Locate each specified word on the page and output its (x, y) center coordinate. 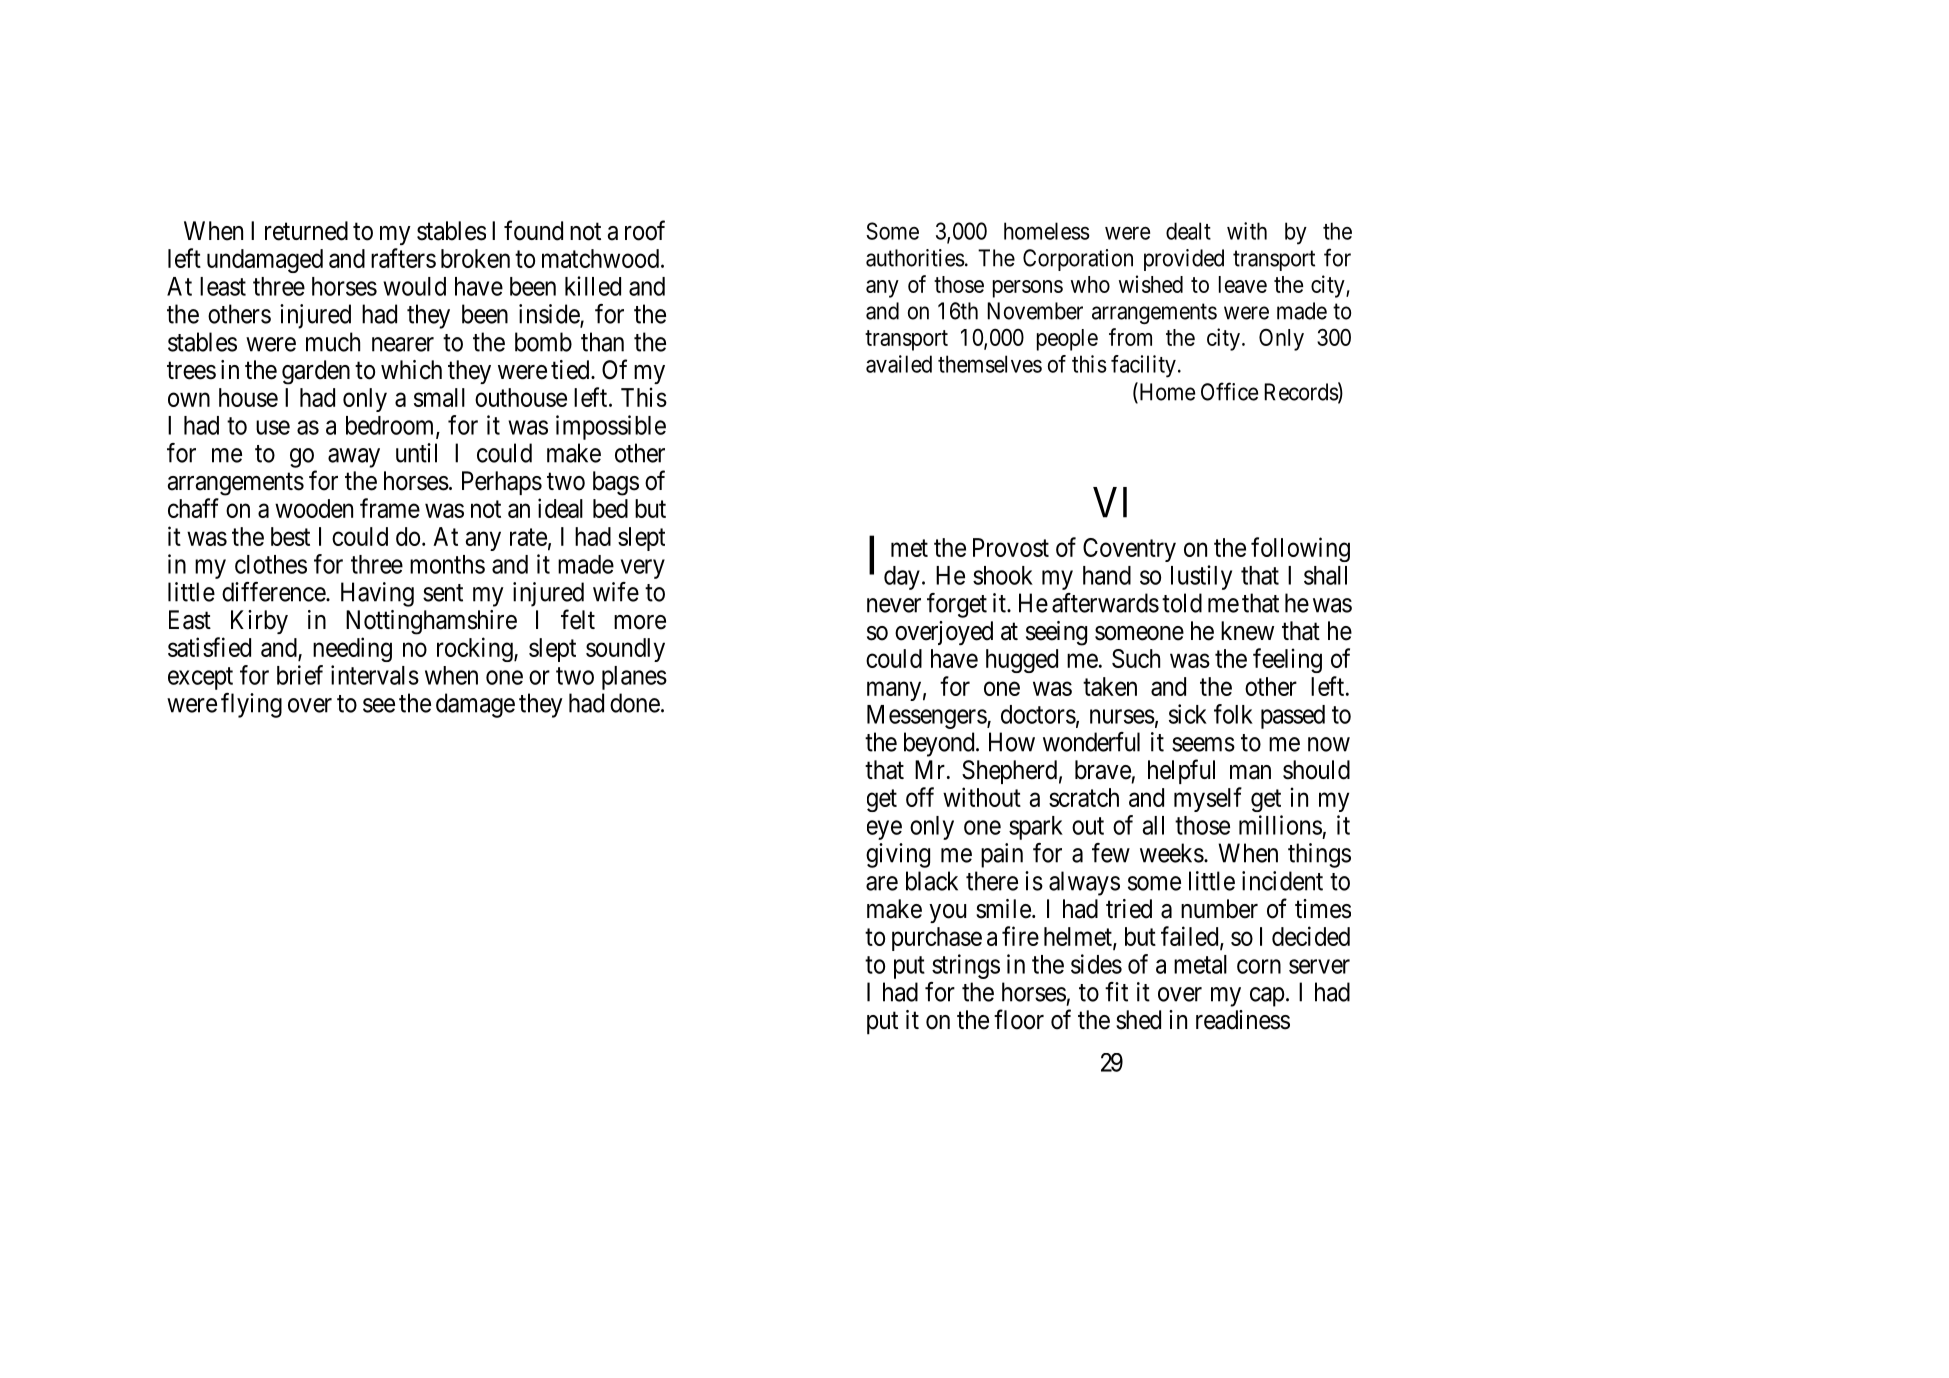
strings (966, 966)
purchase (937, 939)
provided (1184, 260)
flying (251, 705)
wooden (314, 508)
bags (616, 483)
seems (1203, 744)
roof (645, 230)
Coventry (1129, 550)
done (635, 703)
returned (306, 231)
